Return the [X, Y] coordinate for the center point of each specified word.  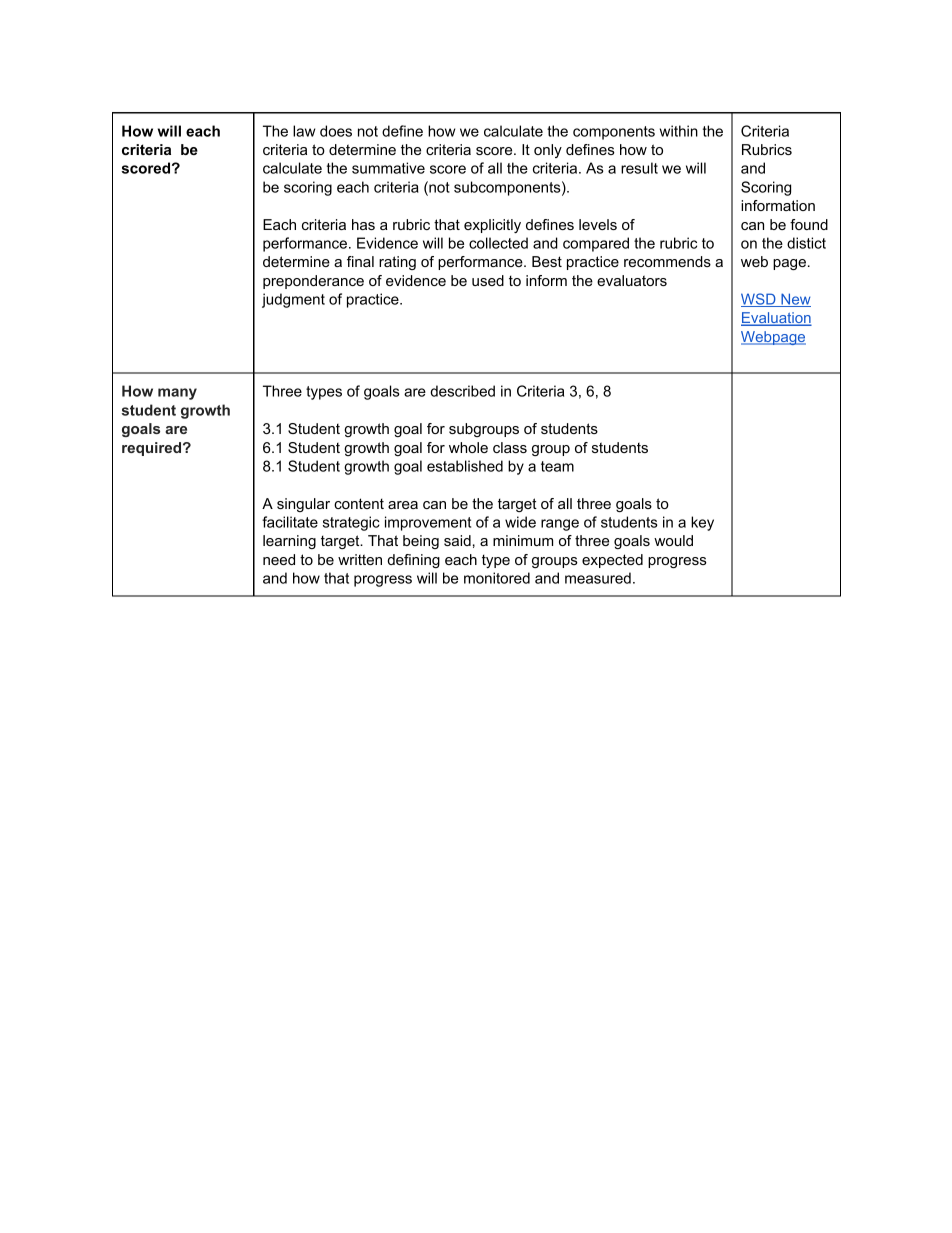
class [510, 447]
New [795, 300]
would [673, 540]
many [177, 394]
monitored [497, 578]
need [279, 559]
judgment [293, 300]
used [488, 280]
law [304, 131]
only [548, 151]
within [679, 131]
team [557, 466]
